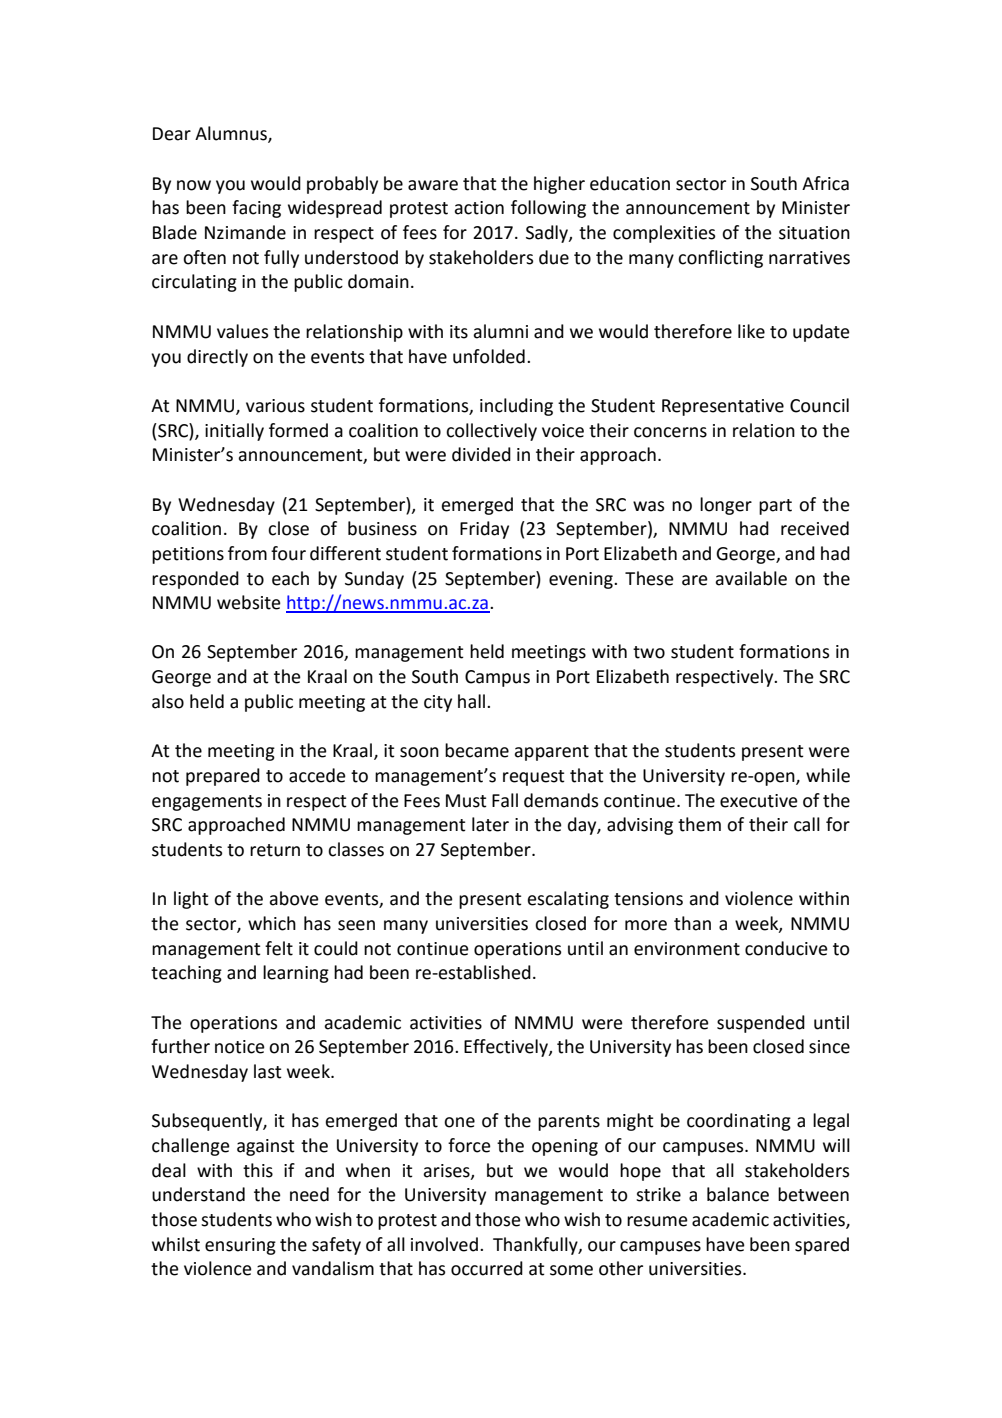  Describe the element at coordinates (479, 208) in the screenshot. I see `action` at that location.
